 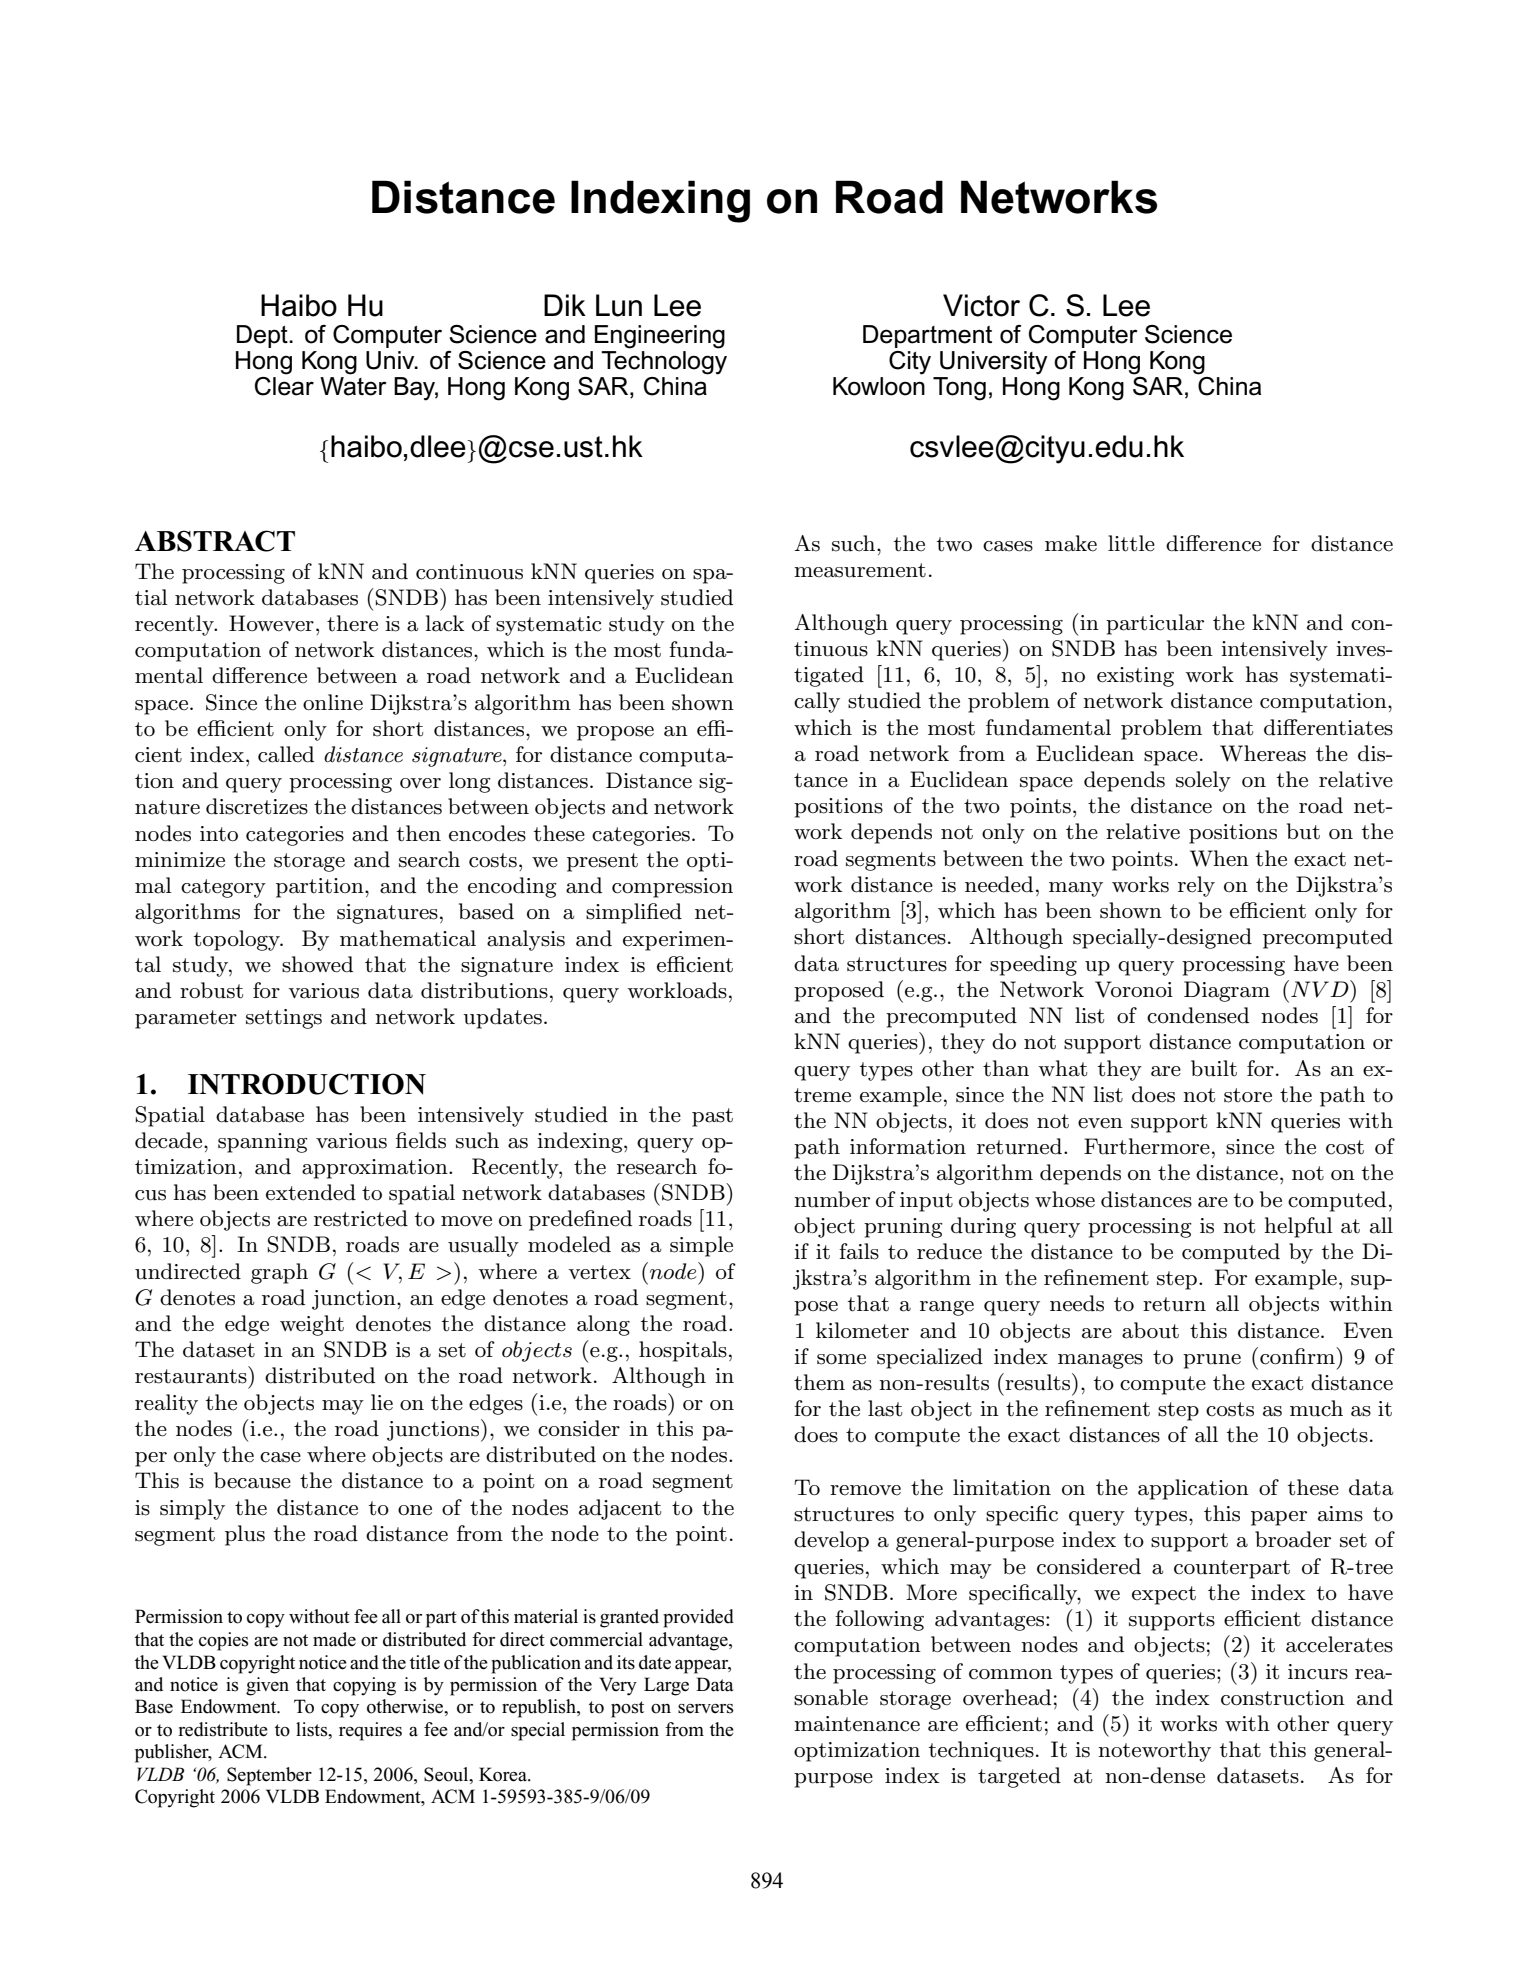 What do you see at coordinates (981, 305) in the screenshot?
I see `Victor` at bounding box center [981, 305].
